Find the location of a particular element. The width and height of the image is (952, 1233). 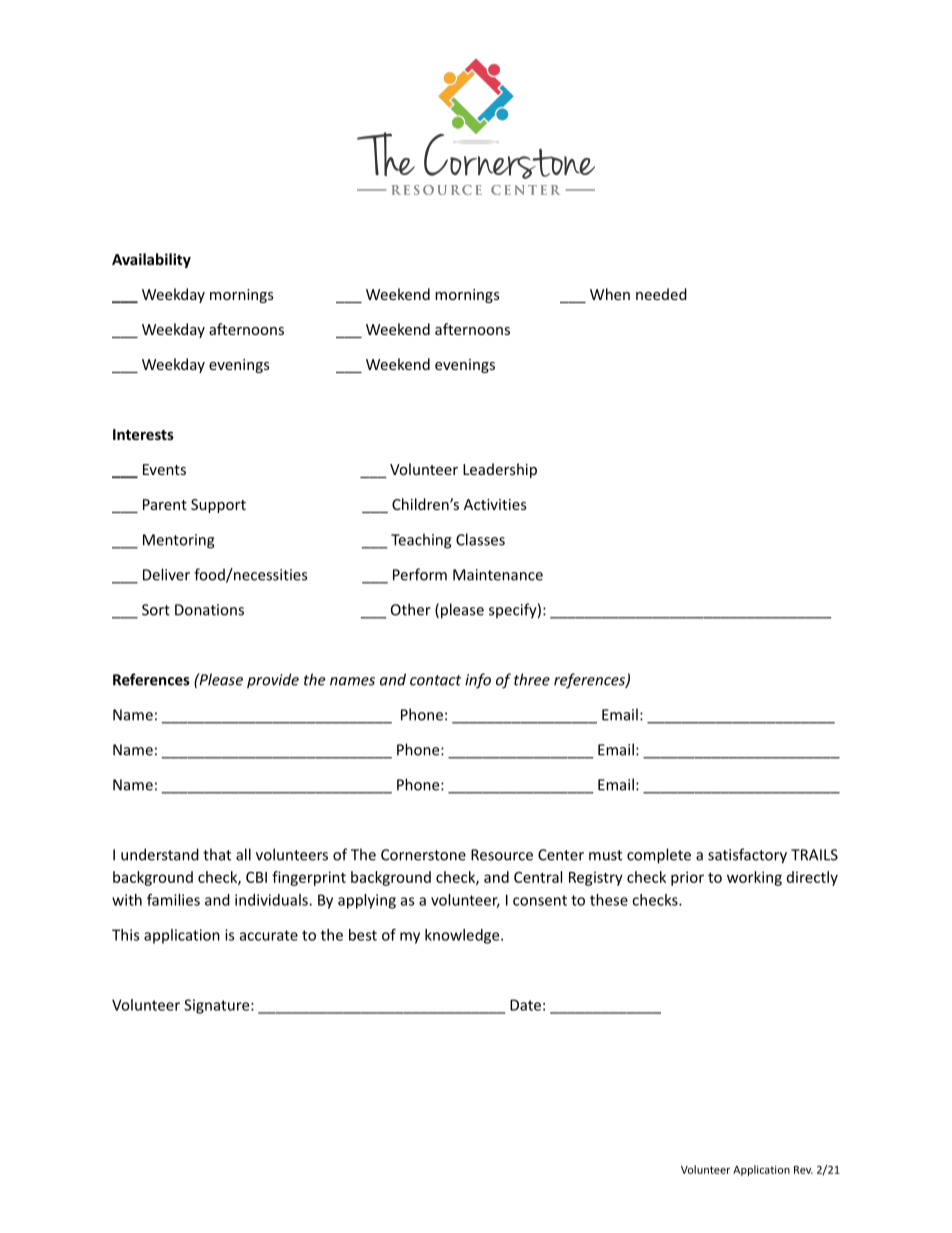

When is located at coordinates (610, 294).
